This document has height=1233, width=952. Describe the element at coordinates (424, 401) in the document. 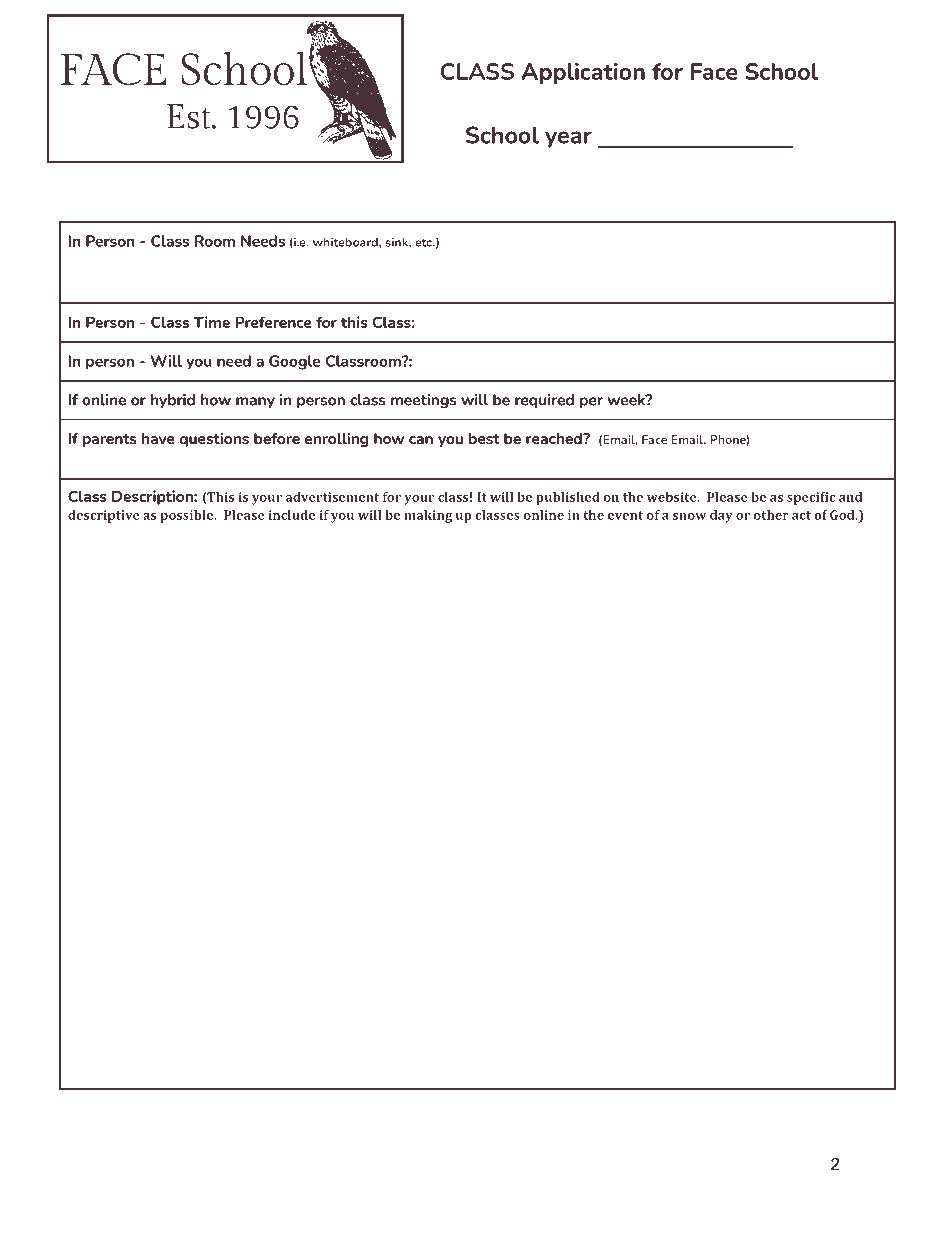

I see `meetings` at that location.
